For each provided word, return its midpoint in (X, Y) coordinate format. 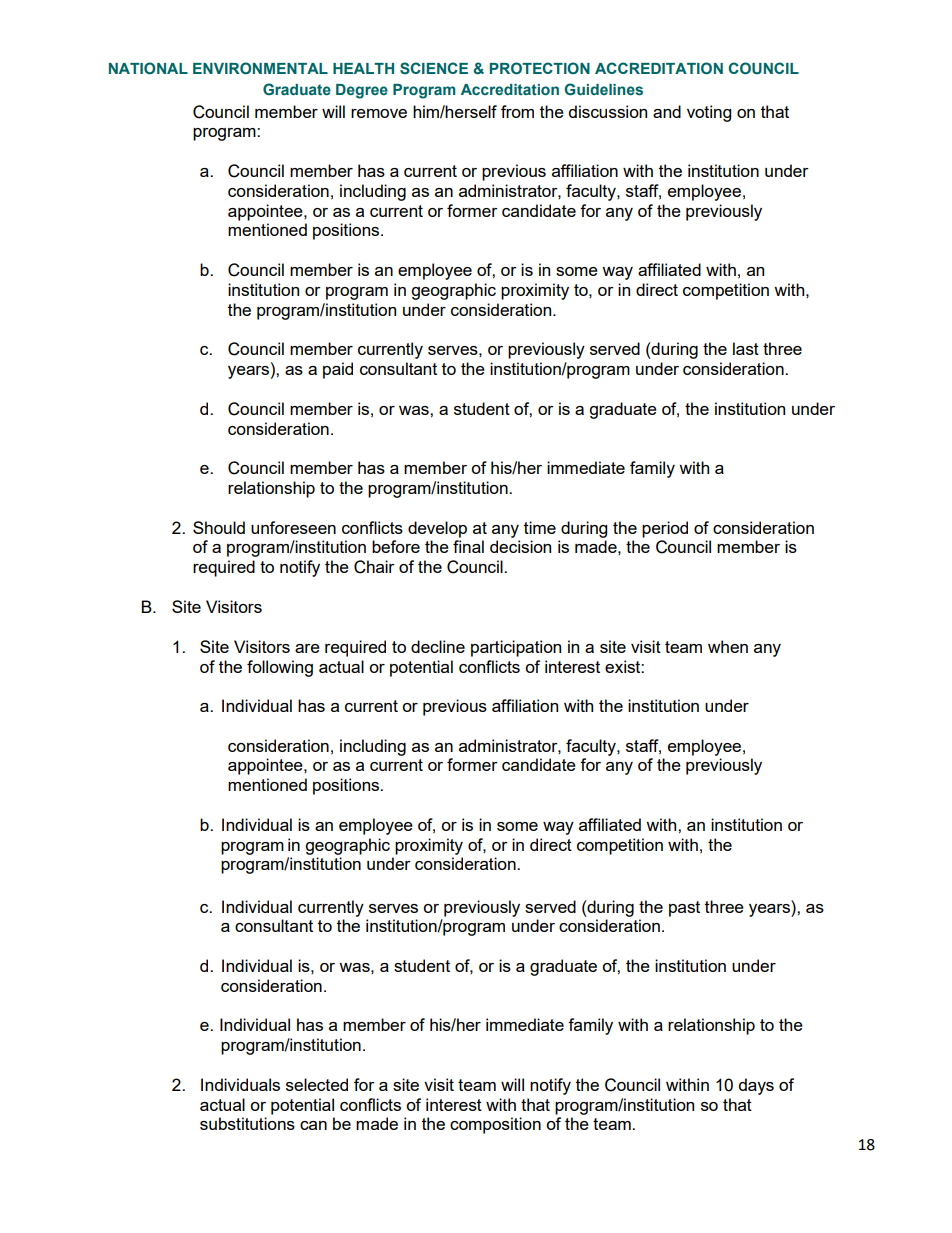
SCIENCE (434, 68)
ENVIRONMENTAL (260, 68)
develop (437, 529)
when (728, 646)
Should (219, 527)
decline (438, 646)
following (280, 668)
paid (338, 370)
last (746, 348)
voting (709, 113)
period (665, 529)
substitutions (247, 1123)
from (517, 111)
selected (317, 1084)
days (756, 1086)
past (684, 909)
